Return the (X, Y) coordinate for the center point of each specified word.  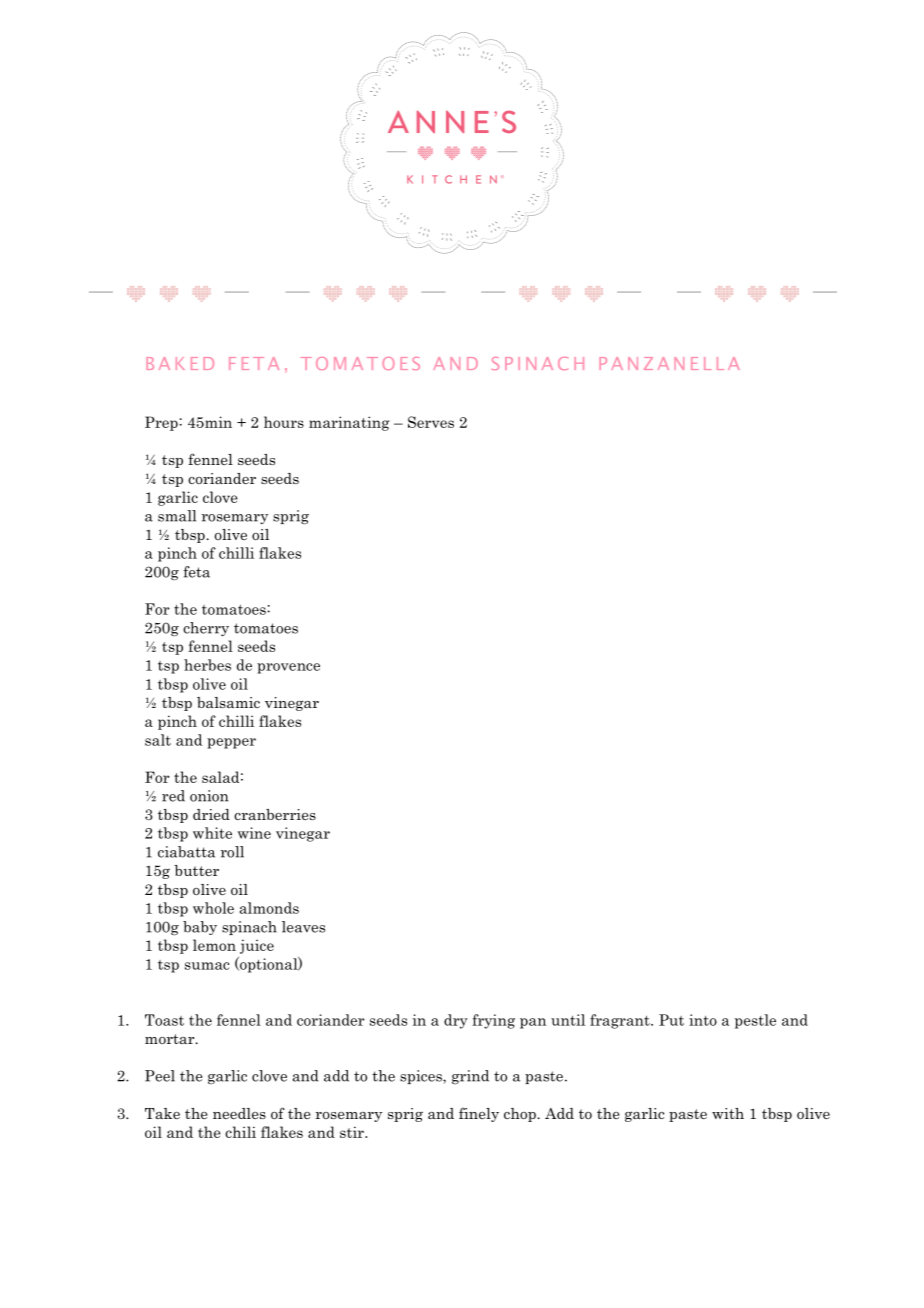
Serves (431, 422)
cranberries (275, 814)
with (728, 1113)
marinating (349, 423)
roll (232, 852)
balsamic (228, 702)
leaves (303, 927)
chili (240, 1132)
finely (479, 1114)
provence (288, 668)
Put (671, 1020)
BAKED (180, 363)
